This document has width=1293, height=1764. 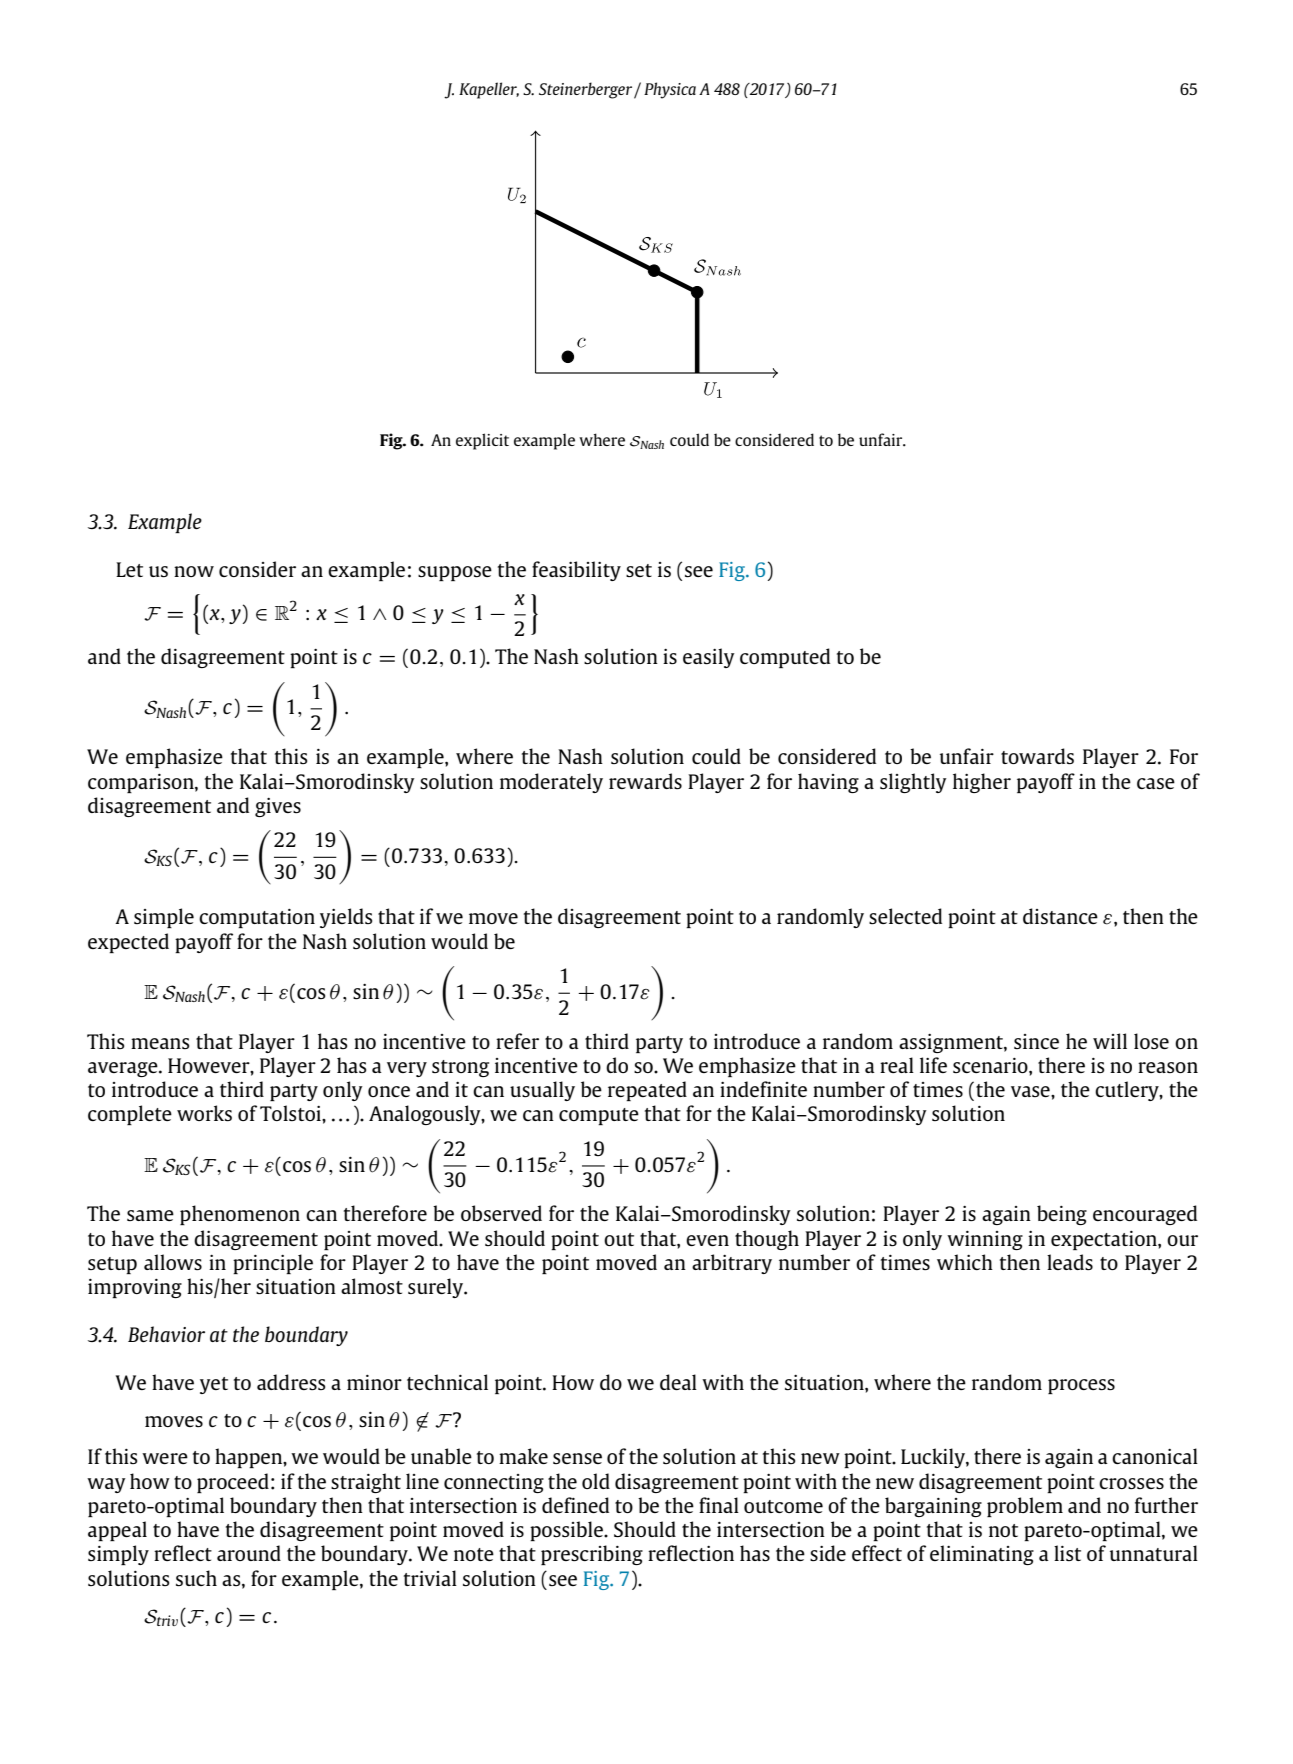 What do you see at coordinates (709, 658) in the document?
I see `easily` at bounding box center [709, 658].
